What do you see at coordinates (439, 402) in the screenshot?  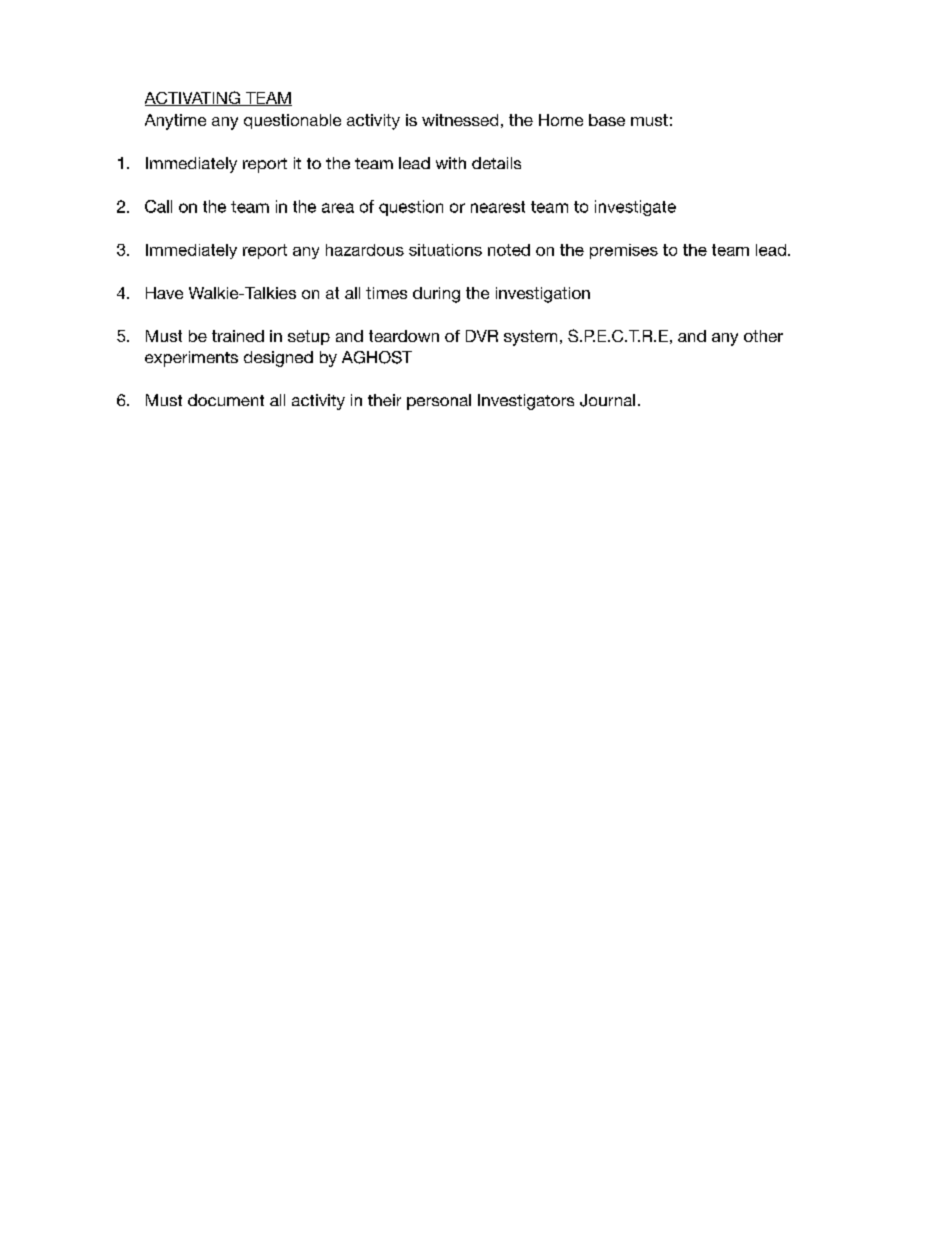 I see `personal` at bounding box center [439, 402].
